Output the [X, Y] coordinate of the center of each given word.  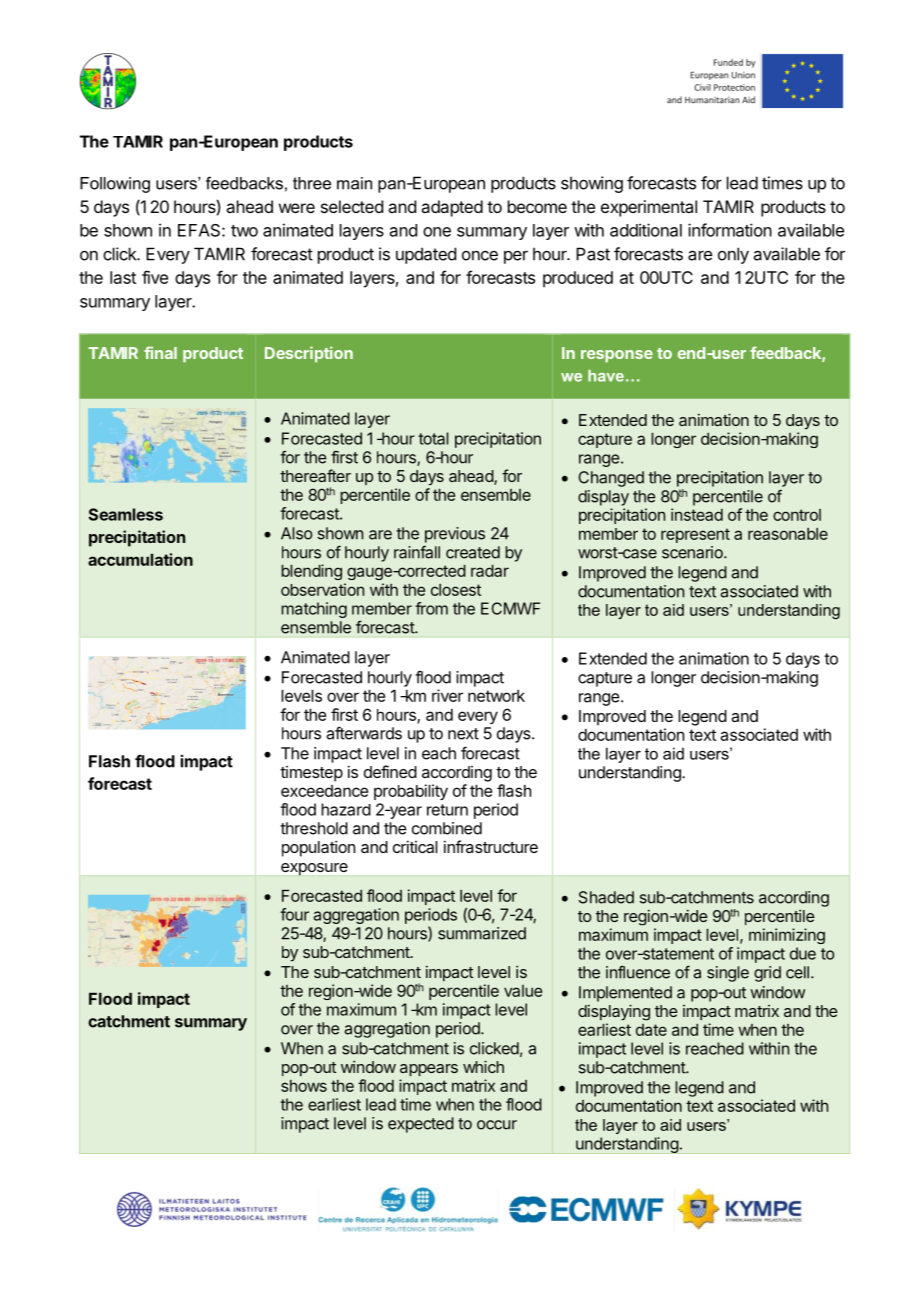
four [294, 914]
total [433, 438]
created [473, 552]
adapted [452, 208]
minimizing [787, 936]
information [730, 230]
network [496, 695]
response [617, 356]
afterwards [364, 733]
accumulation [140, 559]
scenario [693, 552]
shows [304, 1086]
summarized [482, 933]
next [463, 734]
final [160, 352]
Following [115, 185]
